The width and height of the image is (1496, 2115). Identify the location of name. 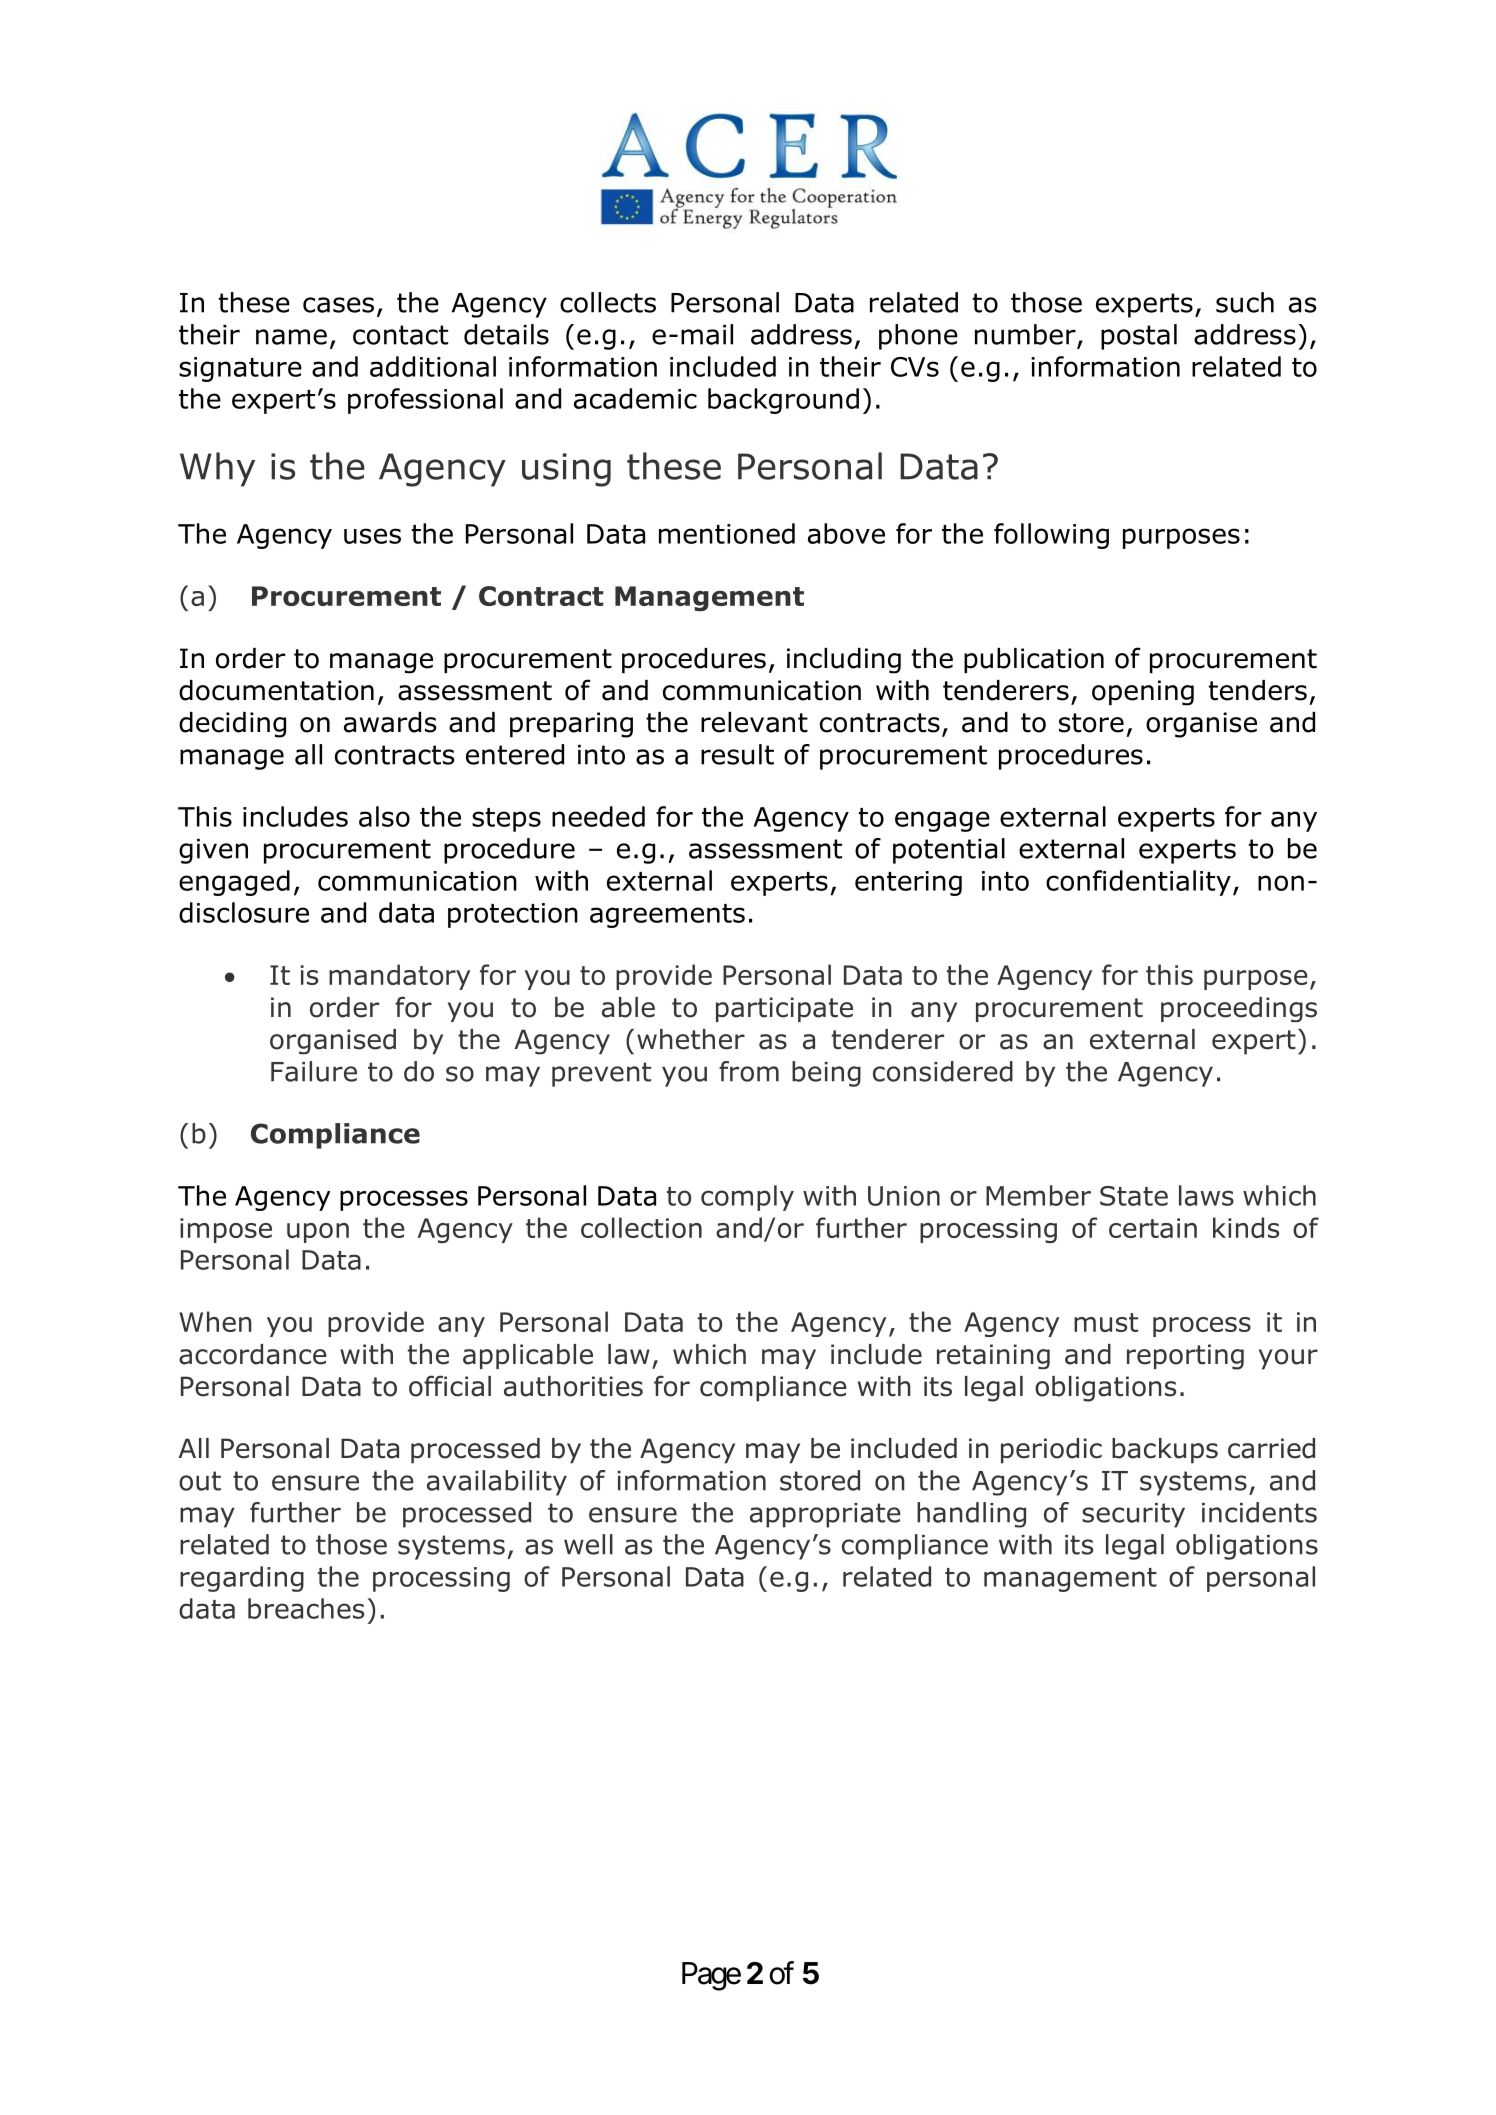
(291, 337).
